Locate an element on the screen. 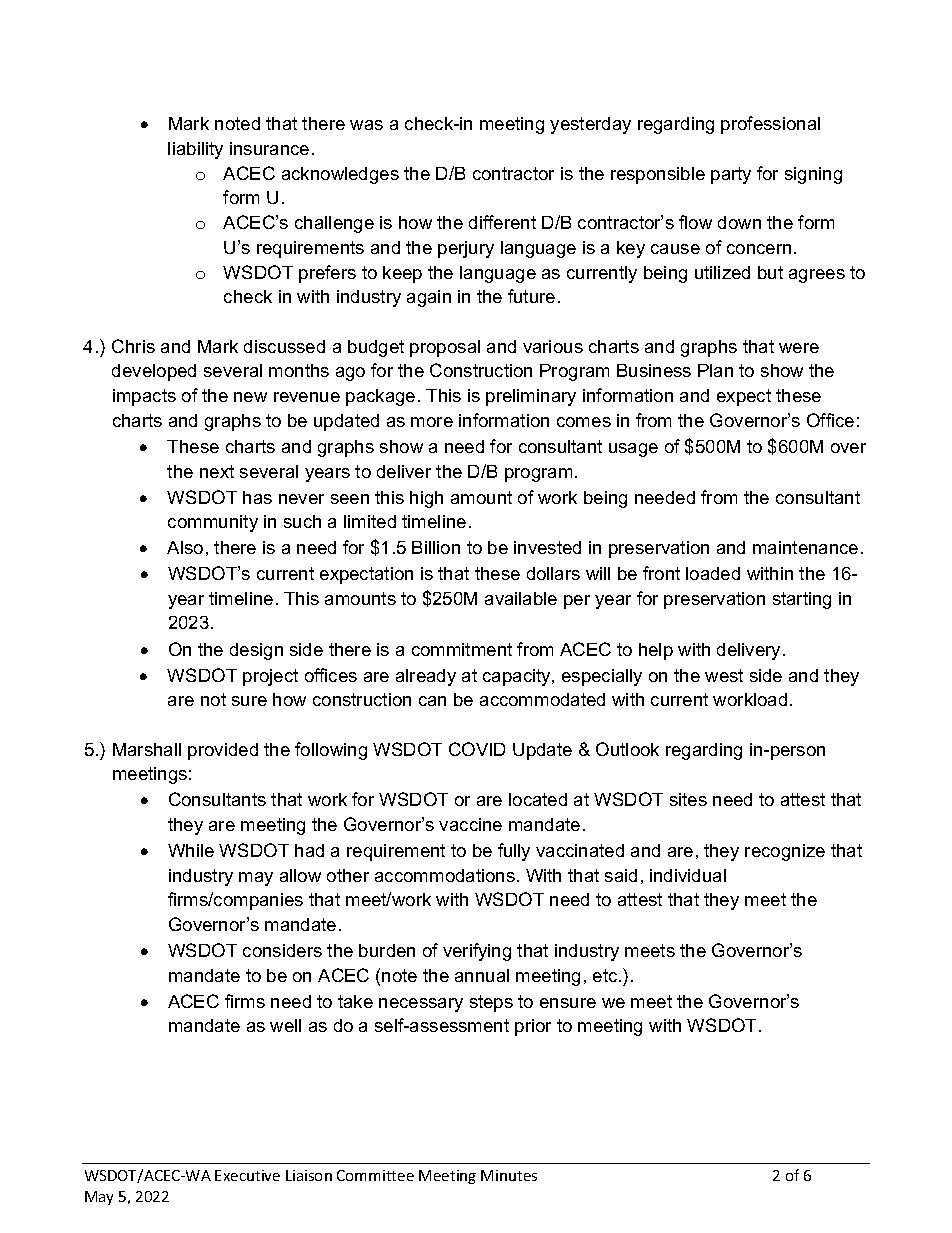  west is located at coordinates (724, 675).
